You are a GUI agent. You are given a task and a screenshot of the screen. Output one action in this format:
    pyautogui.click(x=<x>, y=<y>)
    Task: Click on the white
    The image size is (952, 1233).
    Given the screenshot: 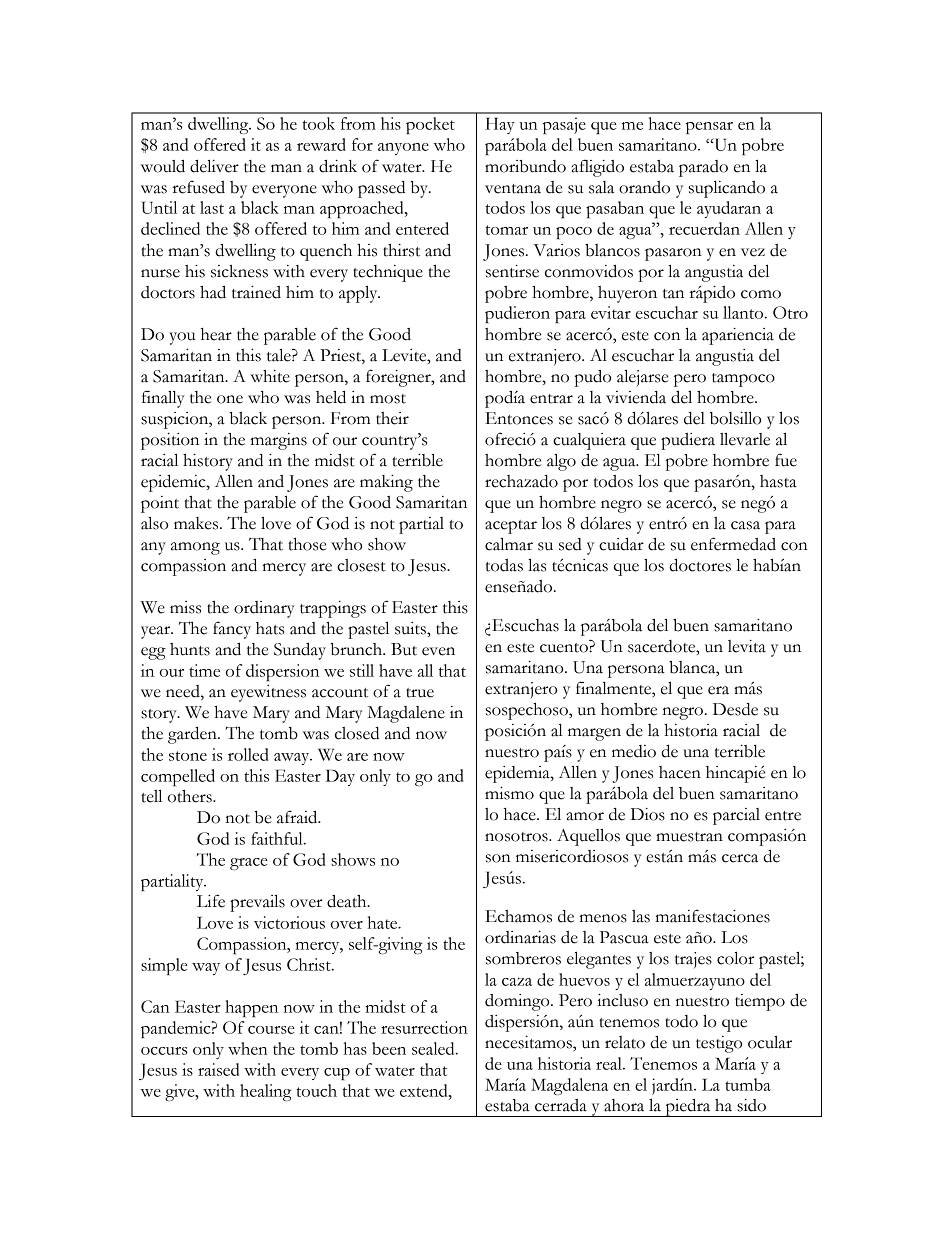 What is the action you would take?
    pyautogui.click(x=270, y=376)
